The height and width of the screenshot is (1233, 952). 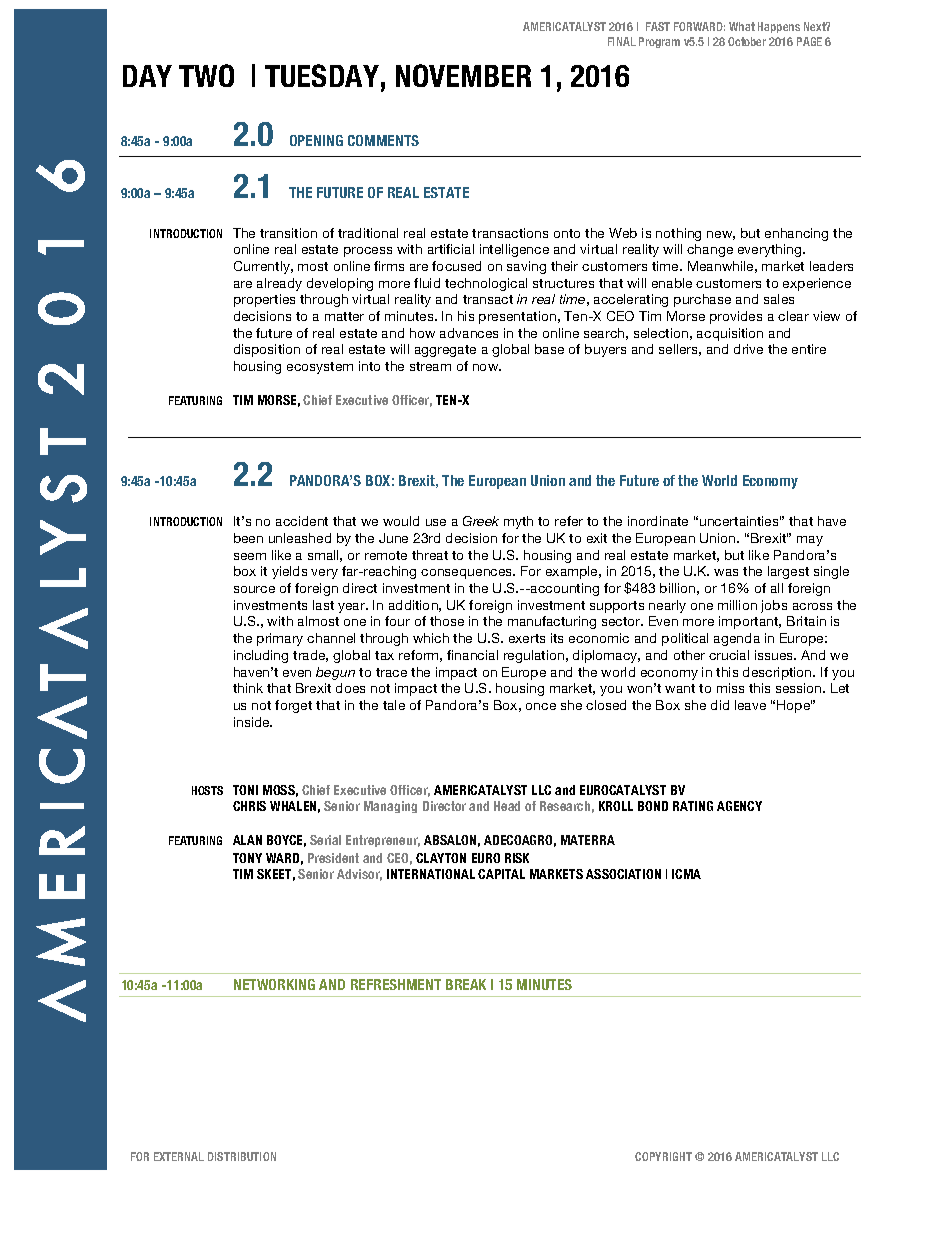 I want to click on COPYRIGHT, so click(x=663, y=1156).
